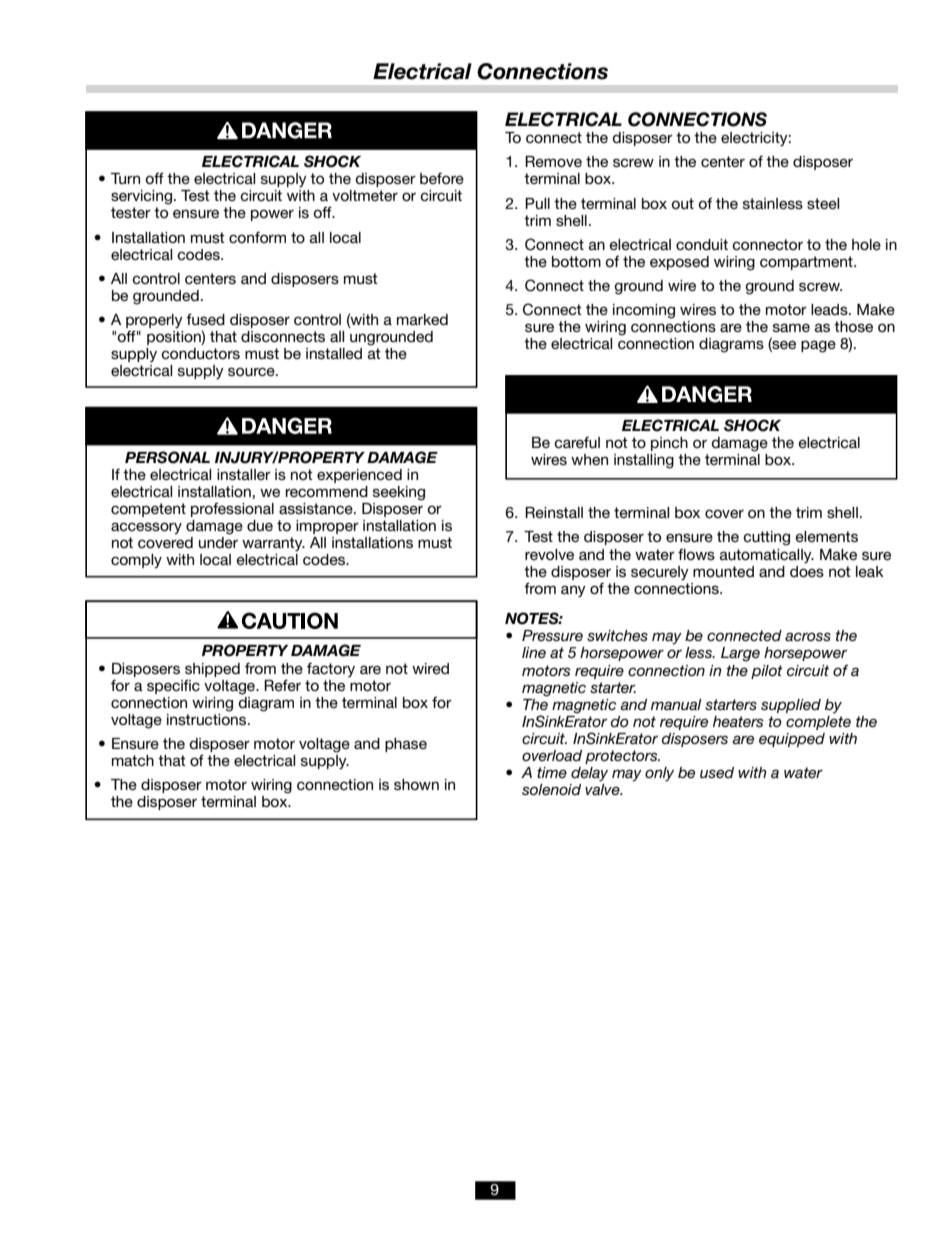 The width and height of the image is (952, 1233). I want to click on servicing, so click(141, 197).
